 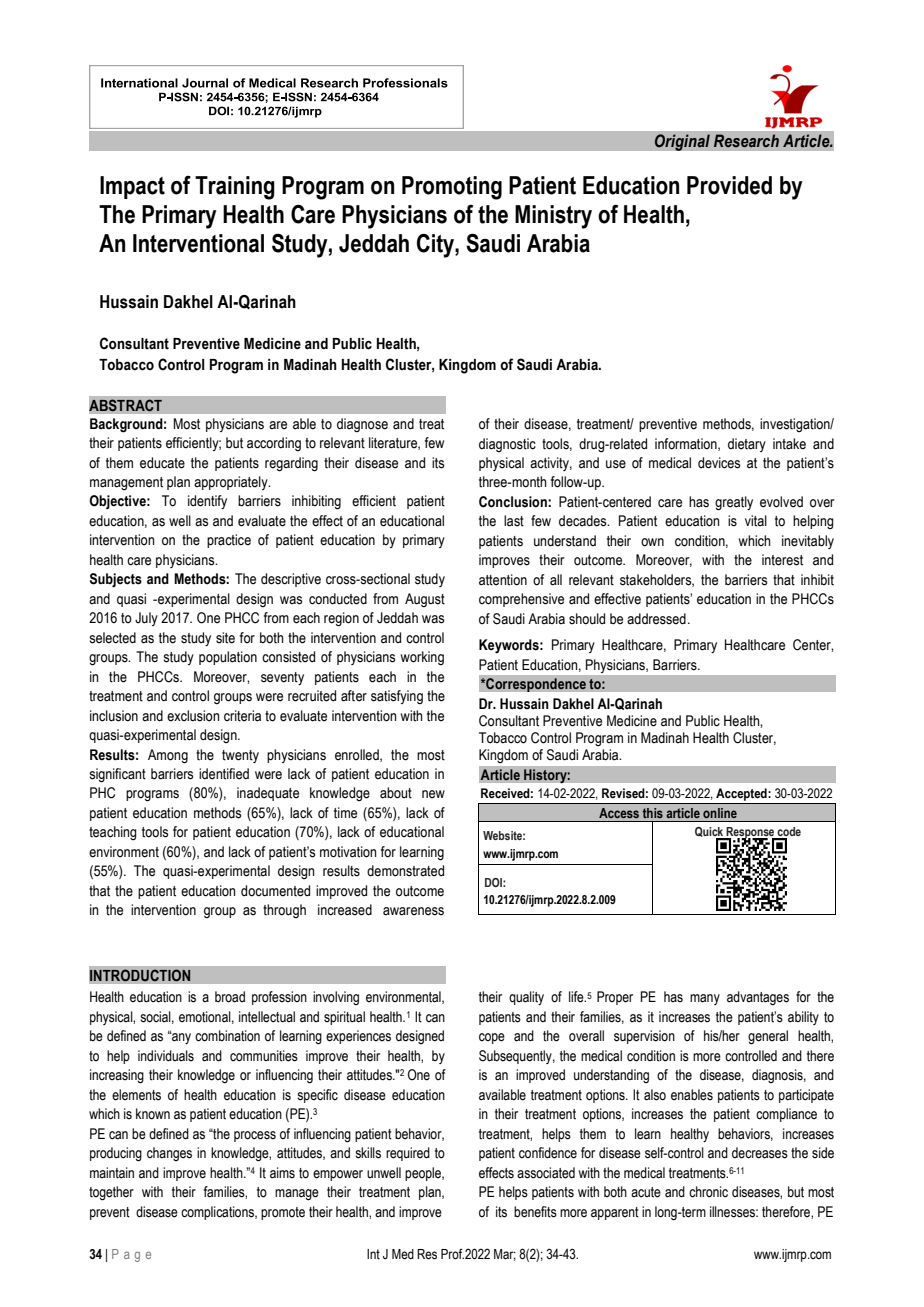 What do you see at coordinates (729, 185) in the page?
I see `Provided` at bounding box center [729, 185].
